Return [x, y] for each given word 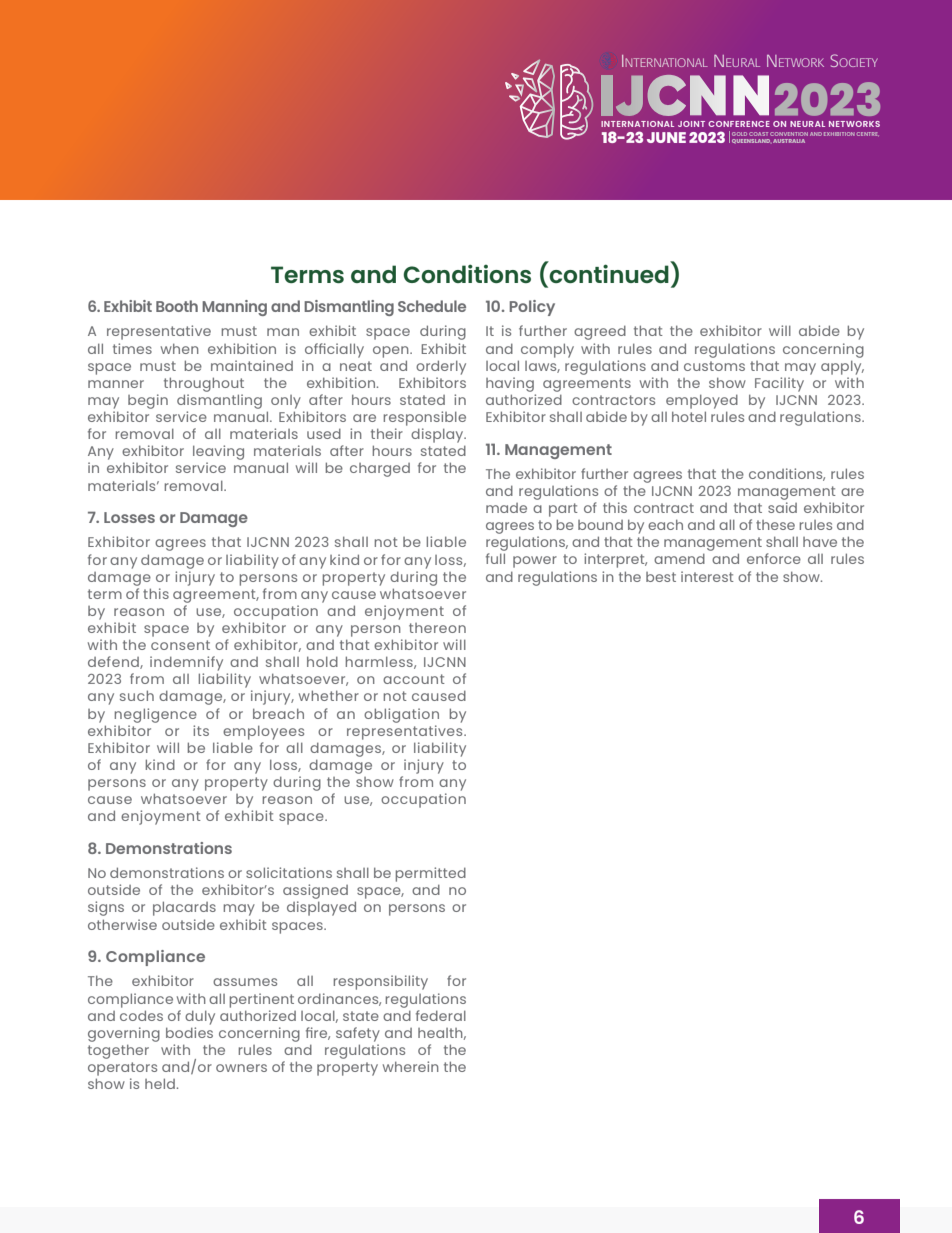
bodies [189, 1032]
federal [441, 1015]
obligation [401, 715]
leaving [218, 454]
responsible [425, 418]
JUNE [666, 137]
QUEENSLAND [751, 141]
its [201, 730]
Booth [177, 306]
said [782, 507]
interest [707, 576]
